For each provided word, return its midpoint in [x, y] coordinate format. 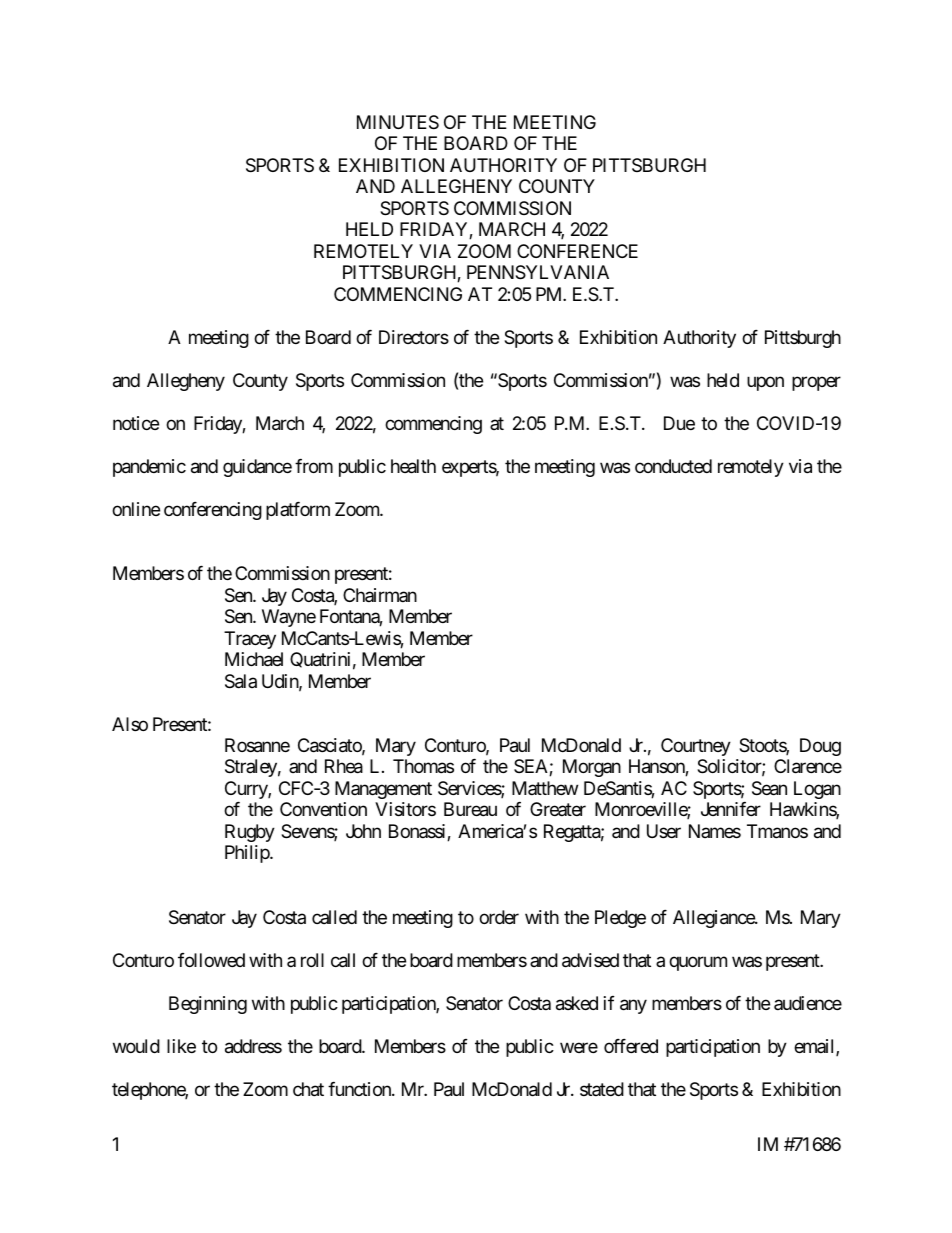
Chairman [380, 595]
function [360, 1089]
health [413, 466]
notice [136, 423]
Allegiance [714, 919]
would [136, 1046]
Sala [241, 681]
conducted [673, 466]
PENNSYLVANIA [538, 272]
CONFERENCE [577, 251]
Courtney [696, 747]
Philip [248, 854]
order [499, 917]
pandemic [149, 468]
